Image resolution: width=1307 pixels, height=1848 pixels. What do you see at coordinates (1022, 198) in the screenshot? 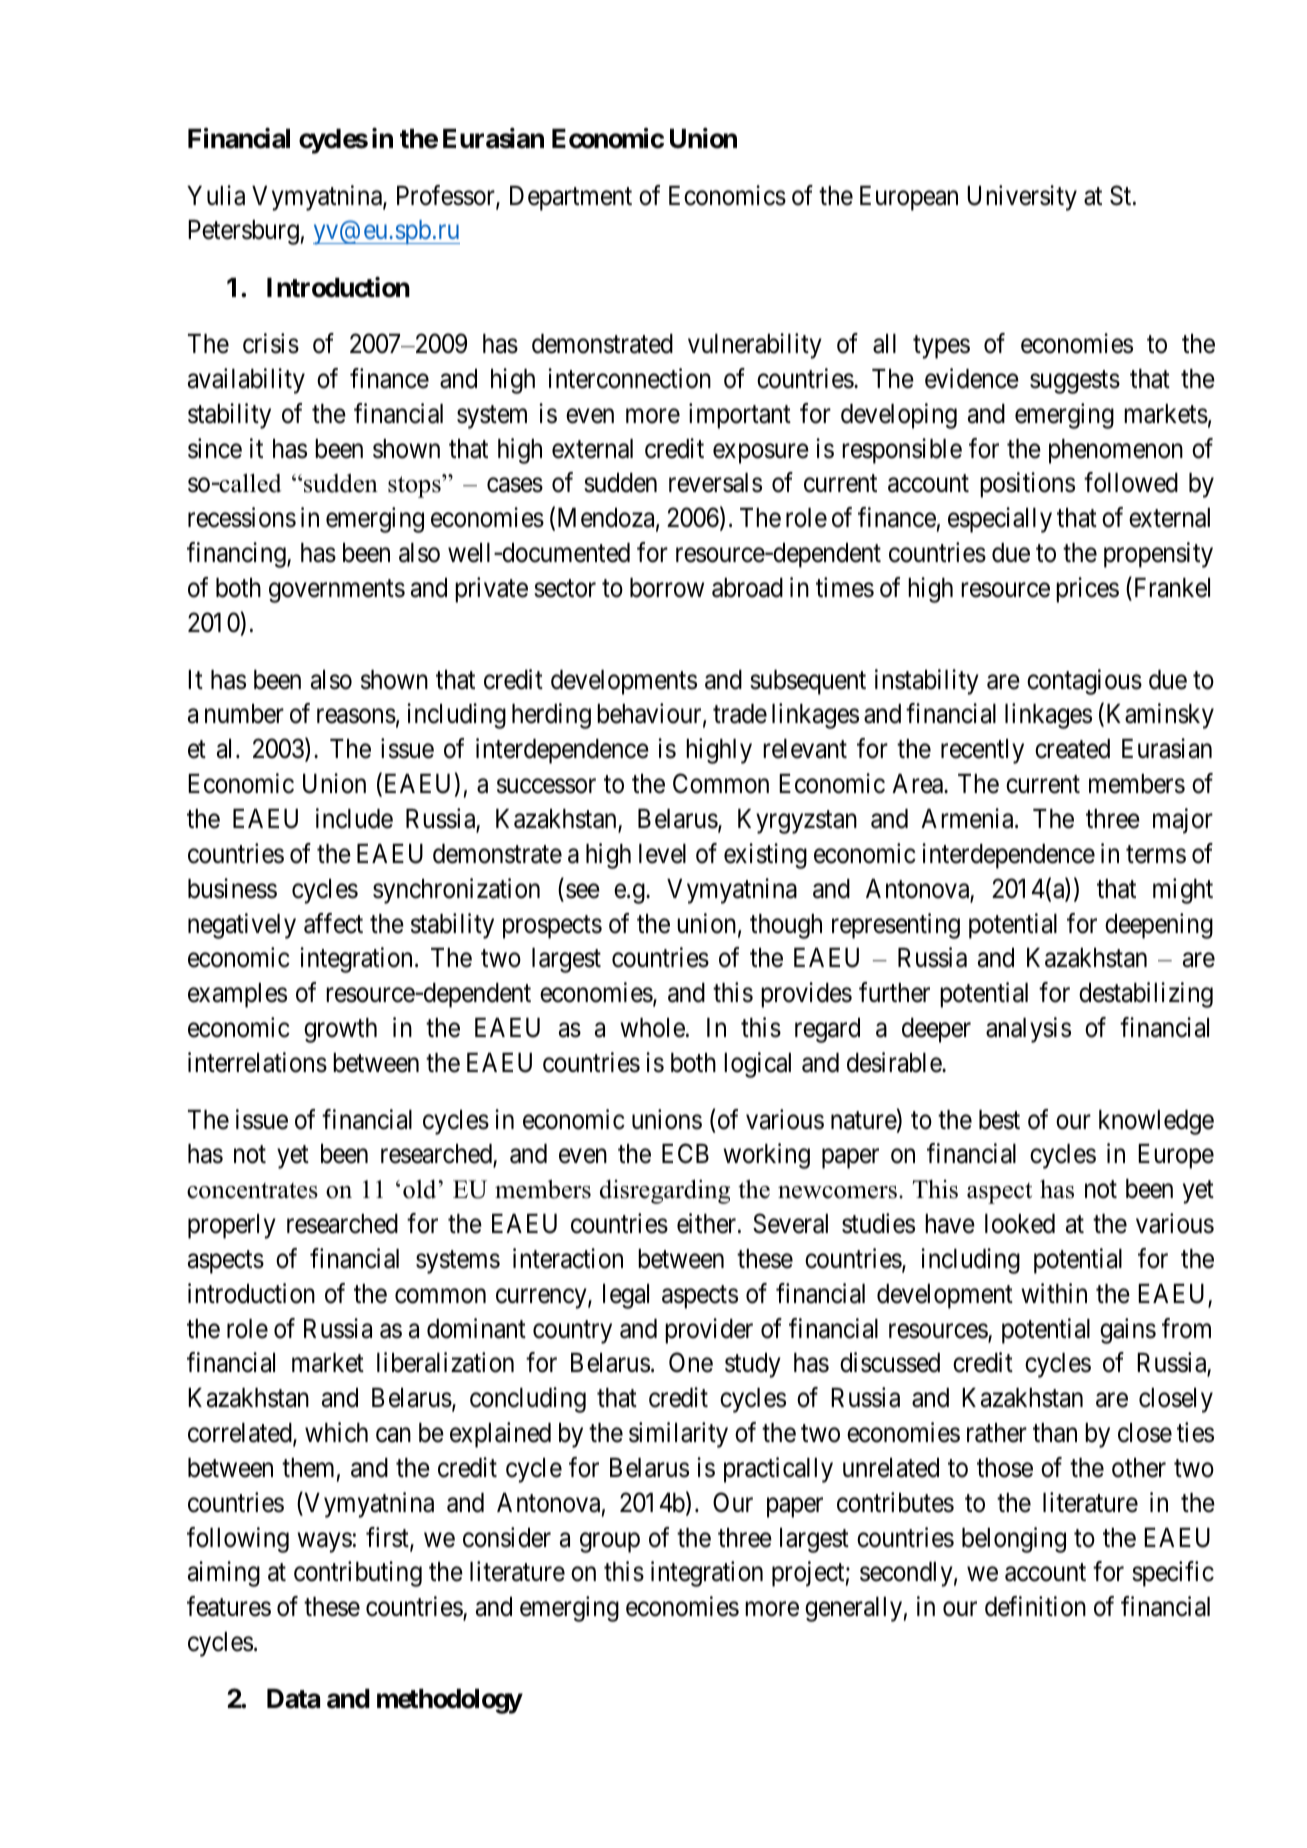
I see `University` at bounding box center [1022, 198].
